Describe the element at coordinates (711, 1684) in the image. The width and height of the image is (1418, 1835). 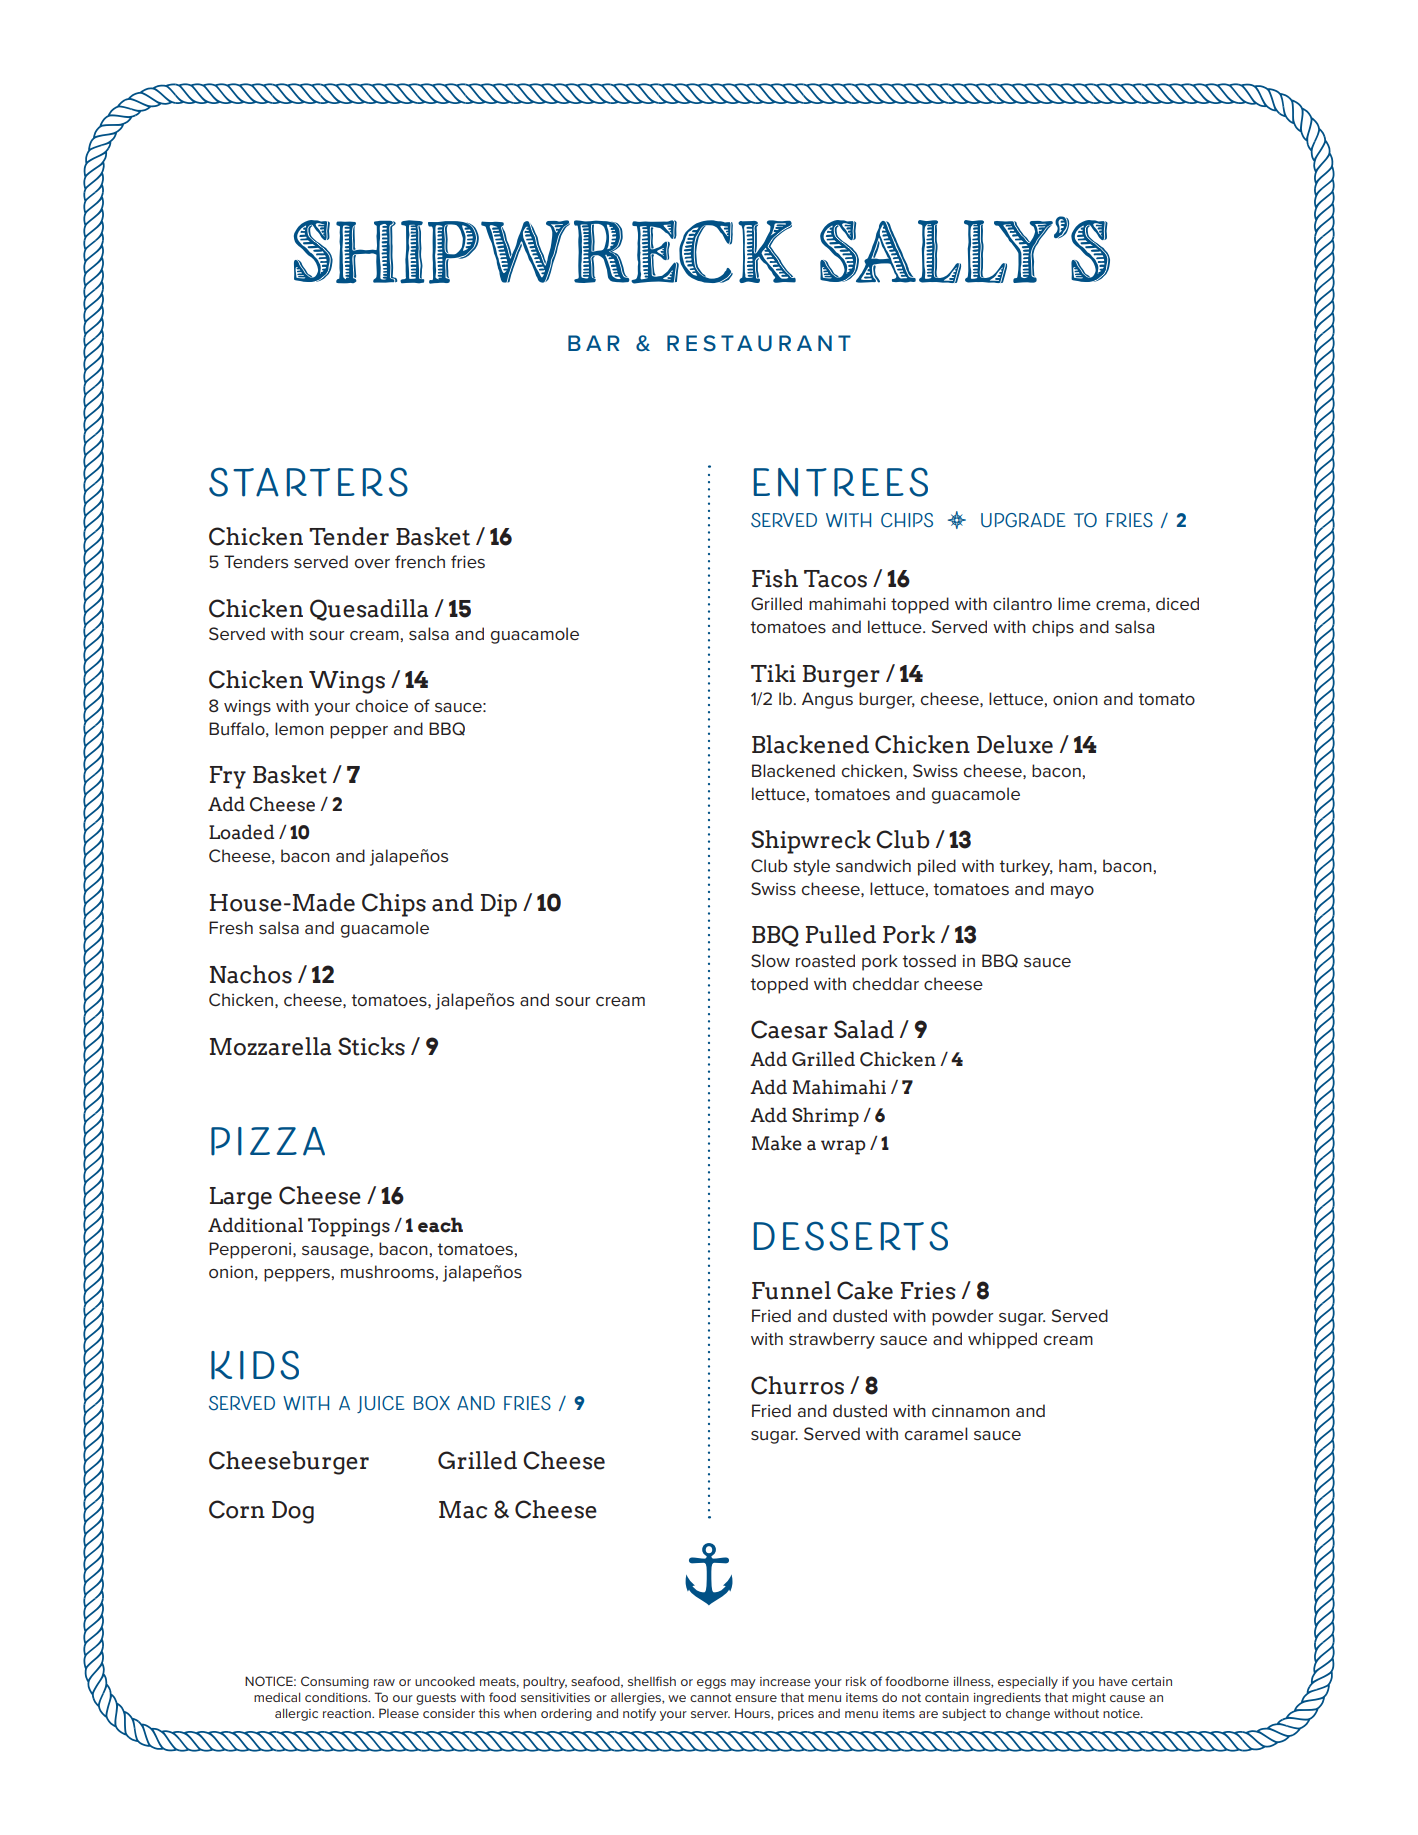
I see `eggs` at that location.
